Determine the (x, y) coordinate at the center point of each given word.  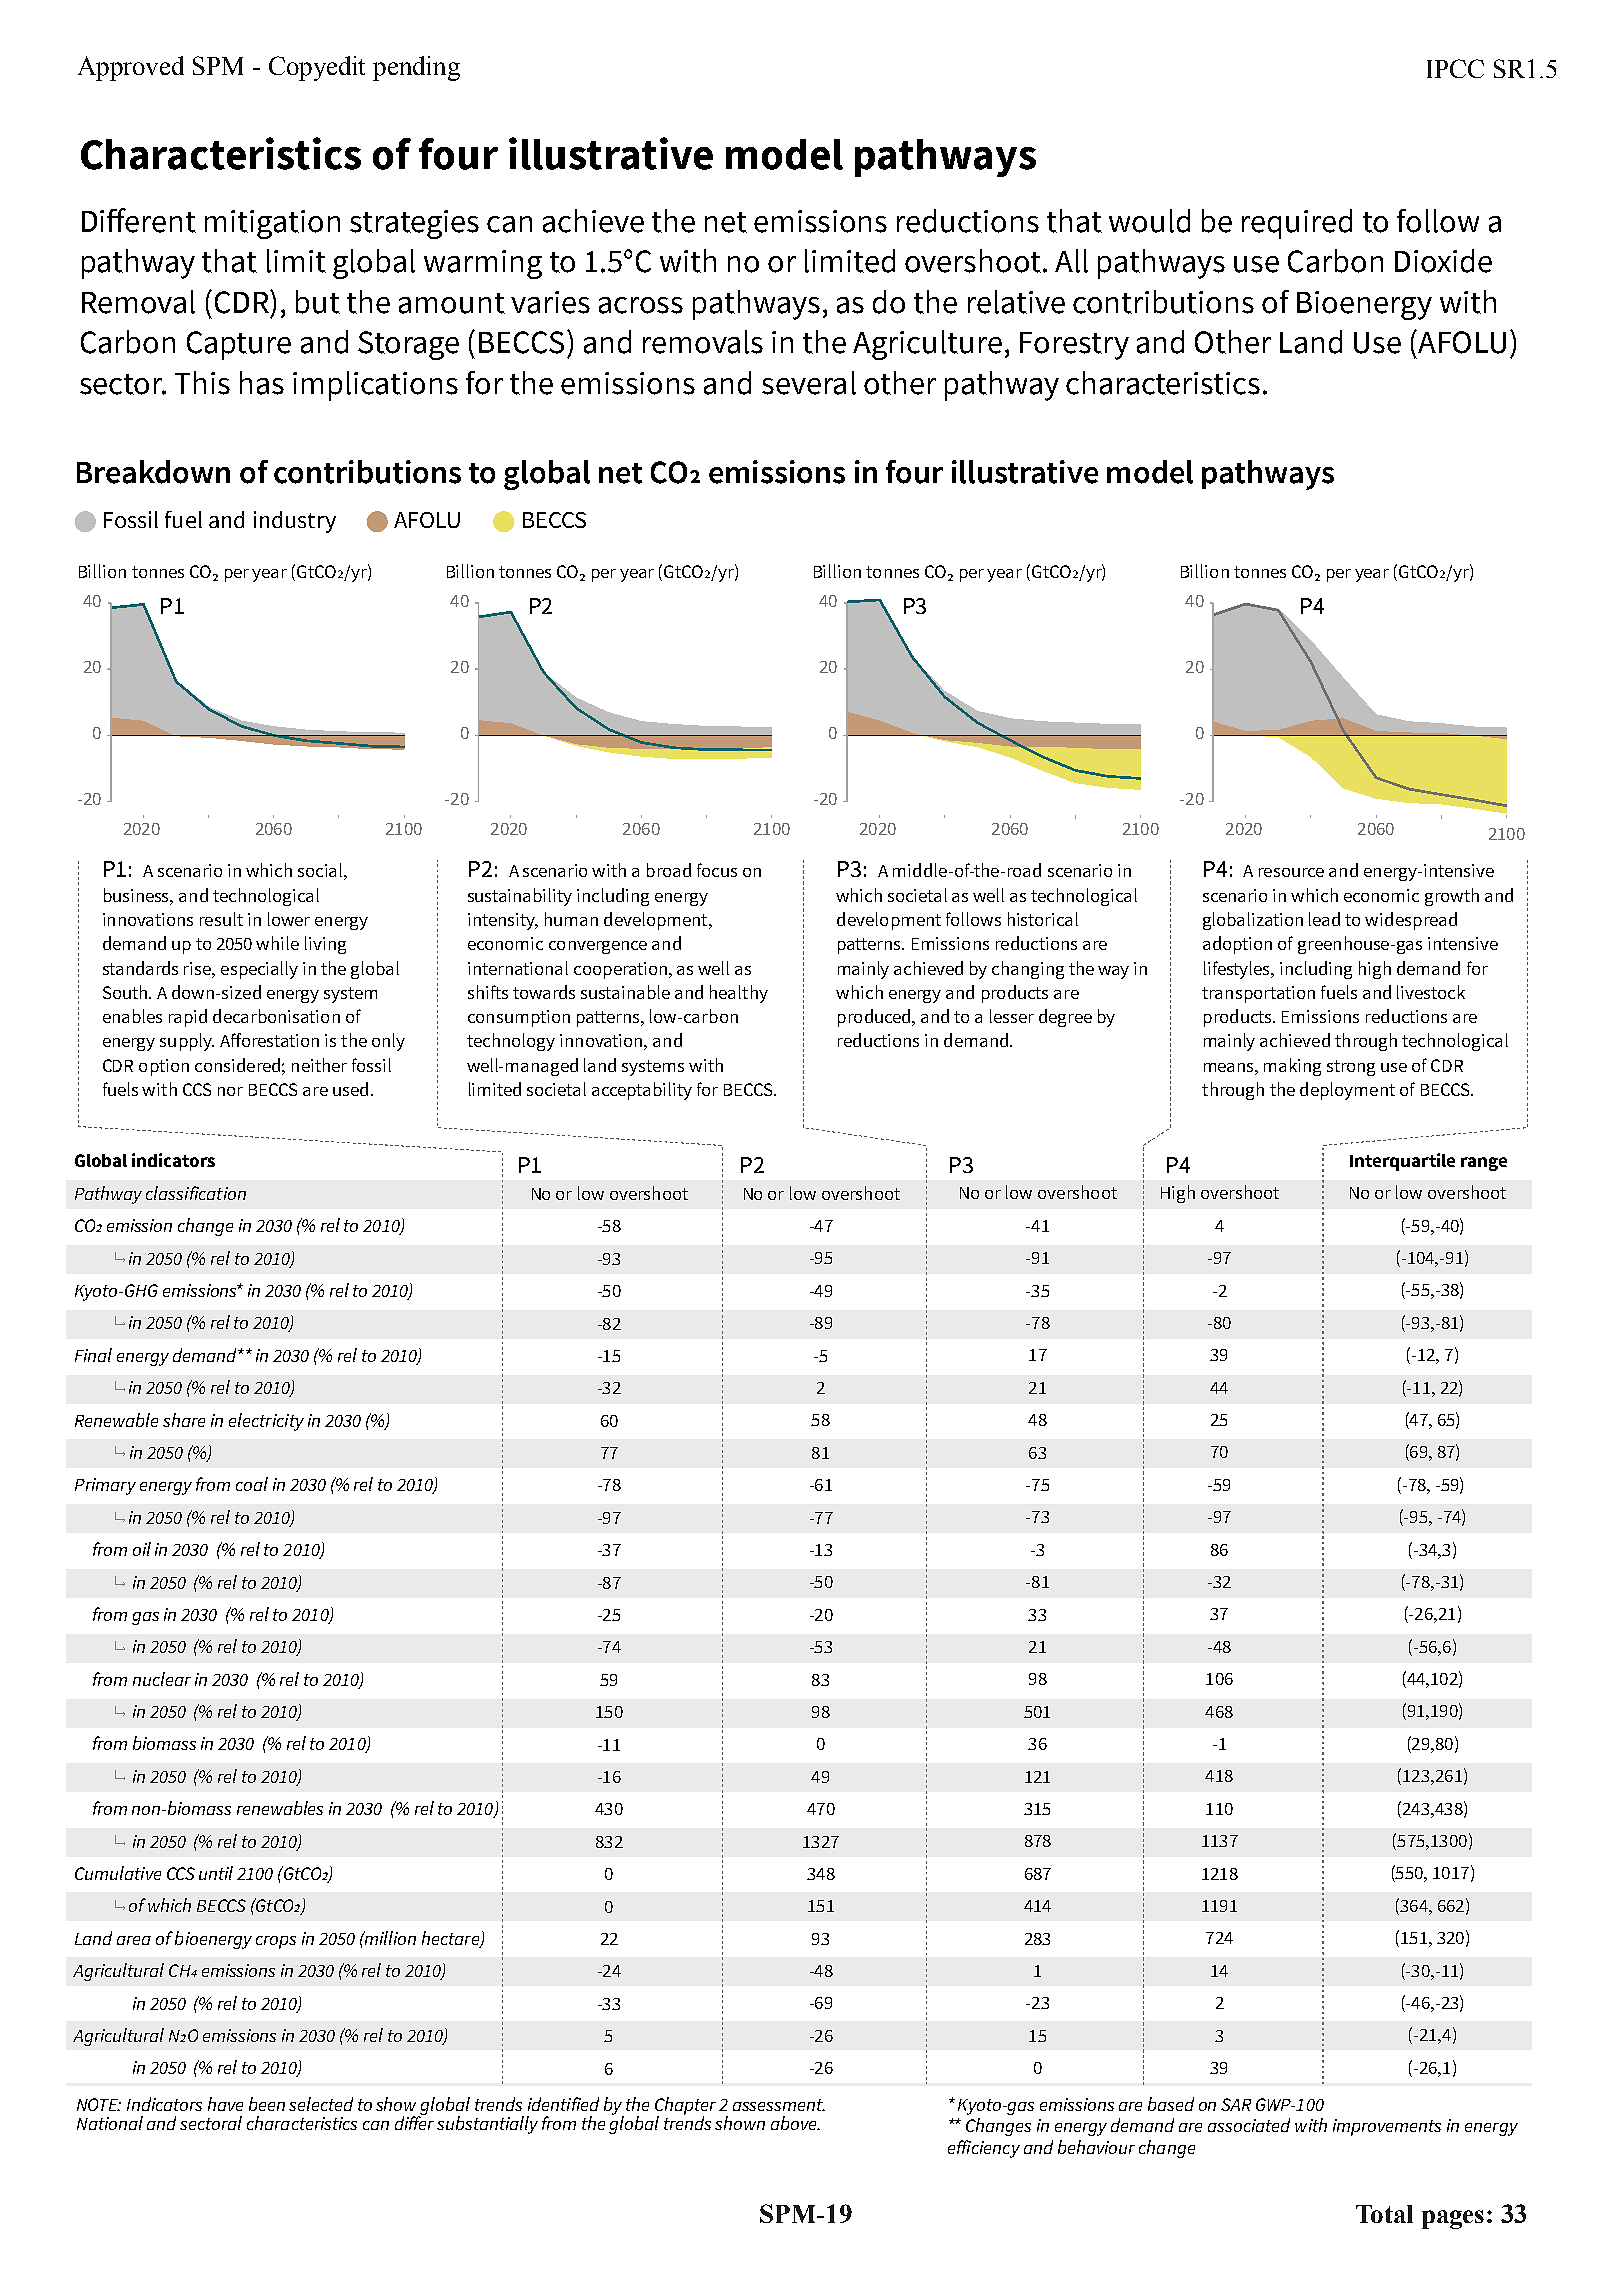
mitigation (272, 224)
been (267, 2104)
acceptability (642, 1091)
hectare (451, 1939)
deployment (1347, 1091)
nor (230, 1091)
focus (717, 870)
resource (1291, 872)
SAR (1236, 2104)
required (1297, 224)
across (641, 305)
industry (295, 522)
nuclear (162, 1679)
